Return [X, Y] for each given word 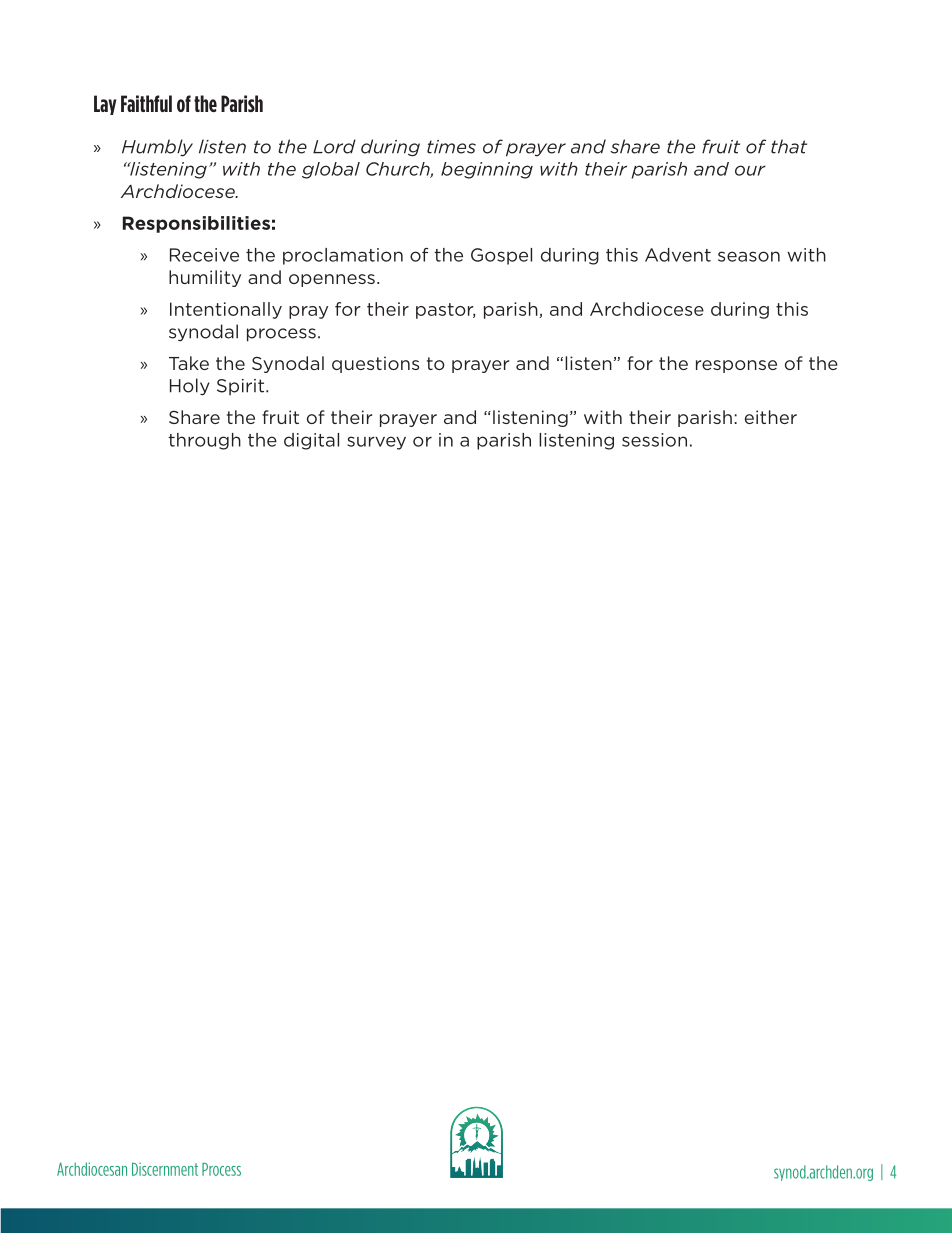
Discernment [165, 1169]
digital [311, 441]
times [451, 147]
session [654, 440]
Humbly [157, 148]
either [771, 417]
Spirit [242, 387]
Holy [190, 387]
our [750, 170]
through [204, 441]
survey [376, 443]
